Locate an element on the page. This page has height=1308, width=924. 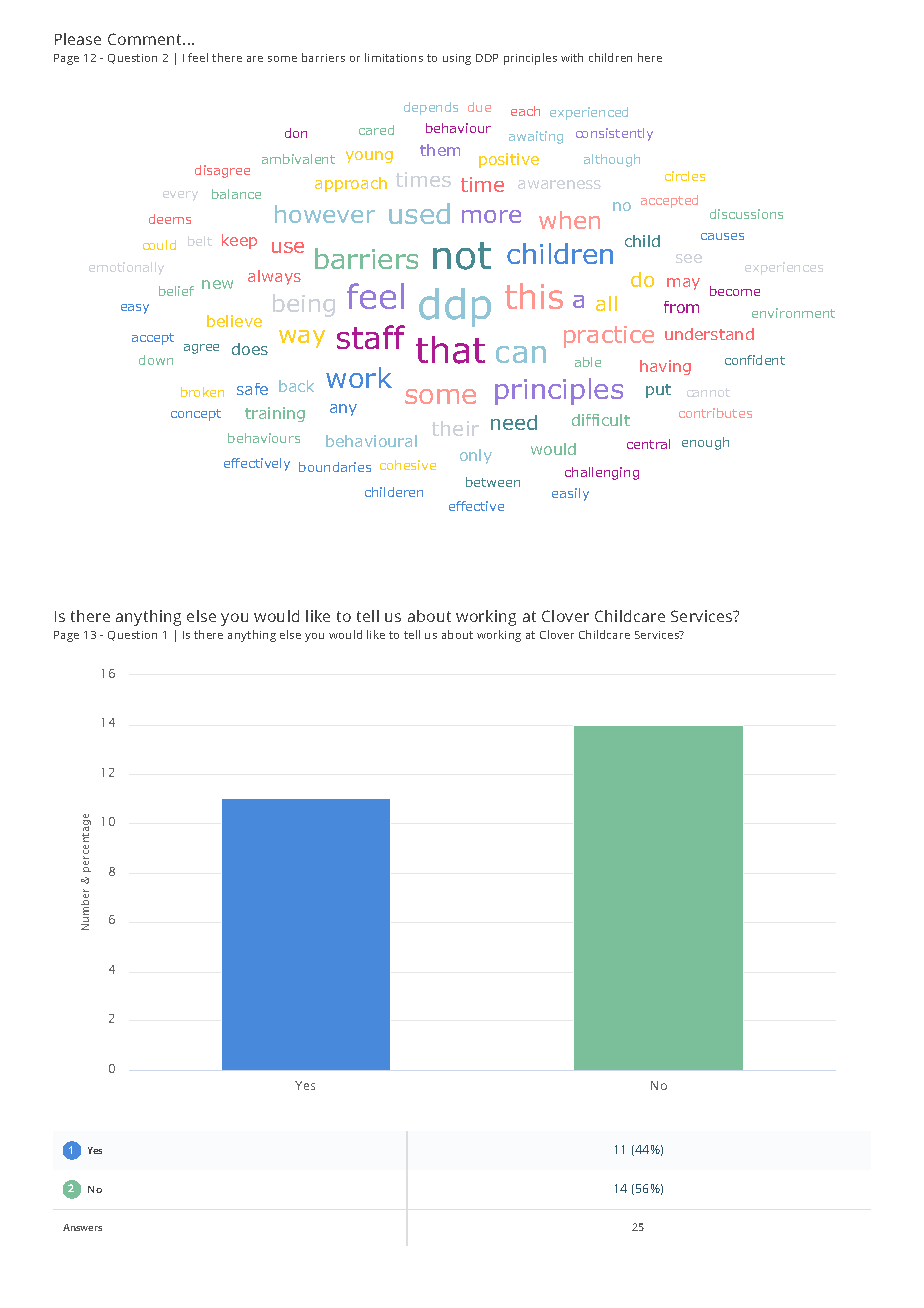
boundaries is located at coordinates (335, 467).
